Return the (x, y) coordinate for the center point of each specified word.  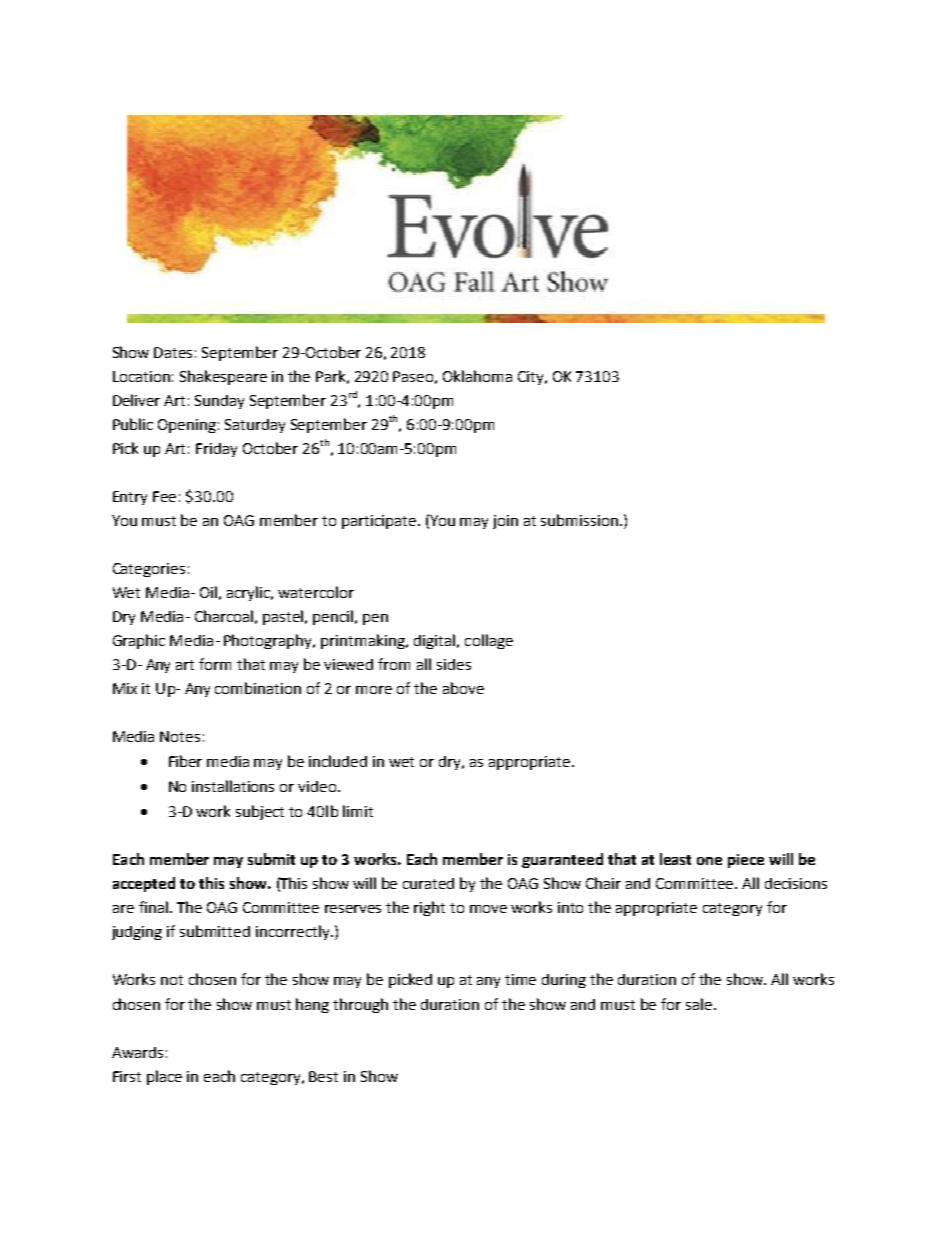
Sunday (219, 402)
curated (428, 883)
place (164, 1077)
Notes (180, 736)
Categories (149, 570)
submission (579, 520)
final (153, 907)
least (675, 859)
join (505, 522)
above (463, 688)
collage (489, 641)
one (709, 861)
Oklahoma (477, 376)
